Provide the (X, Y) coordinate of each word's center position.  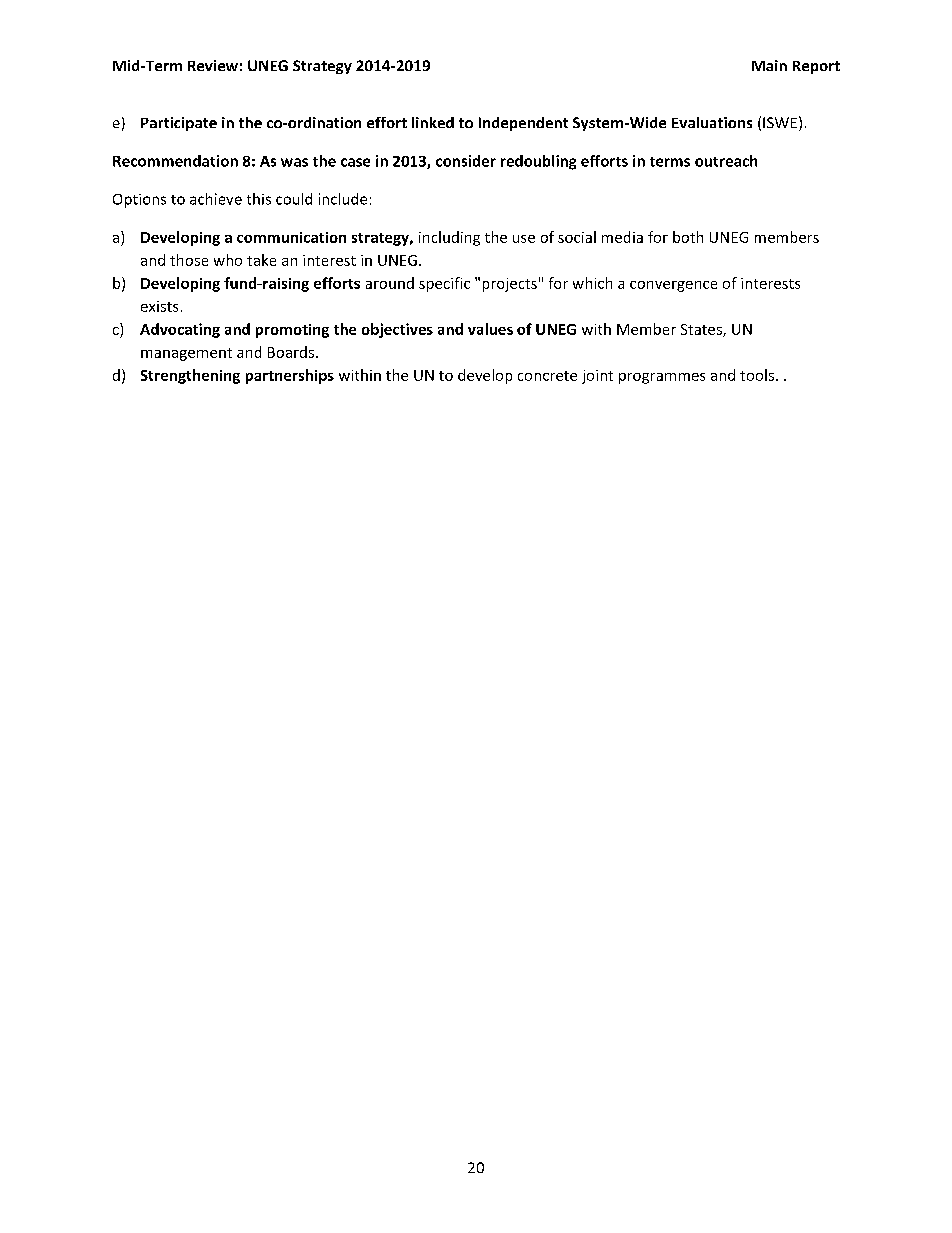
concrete (547, 376)
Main (769, 65)
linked (433, 122)
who (228, 260)
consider (466, 161)
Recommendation (175, 161)
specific (444, 284)
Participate (179, 124)
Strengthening (190, 376)
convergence (673, 286)
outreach (726, 161)
